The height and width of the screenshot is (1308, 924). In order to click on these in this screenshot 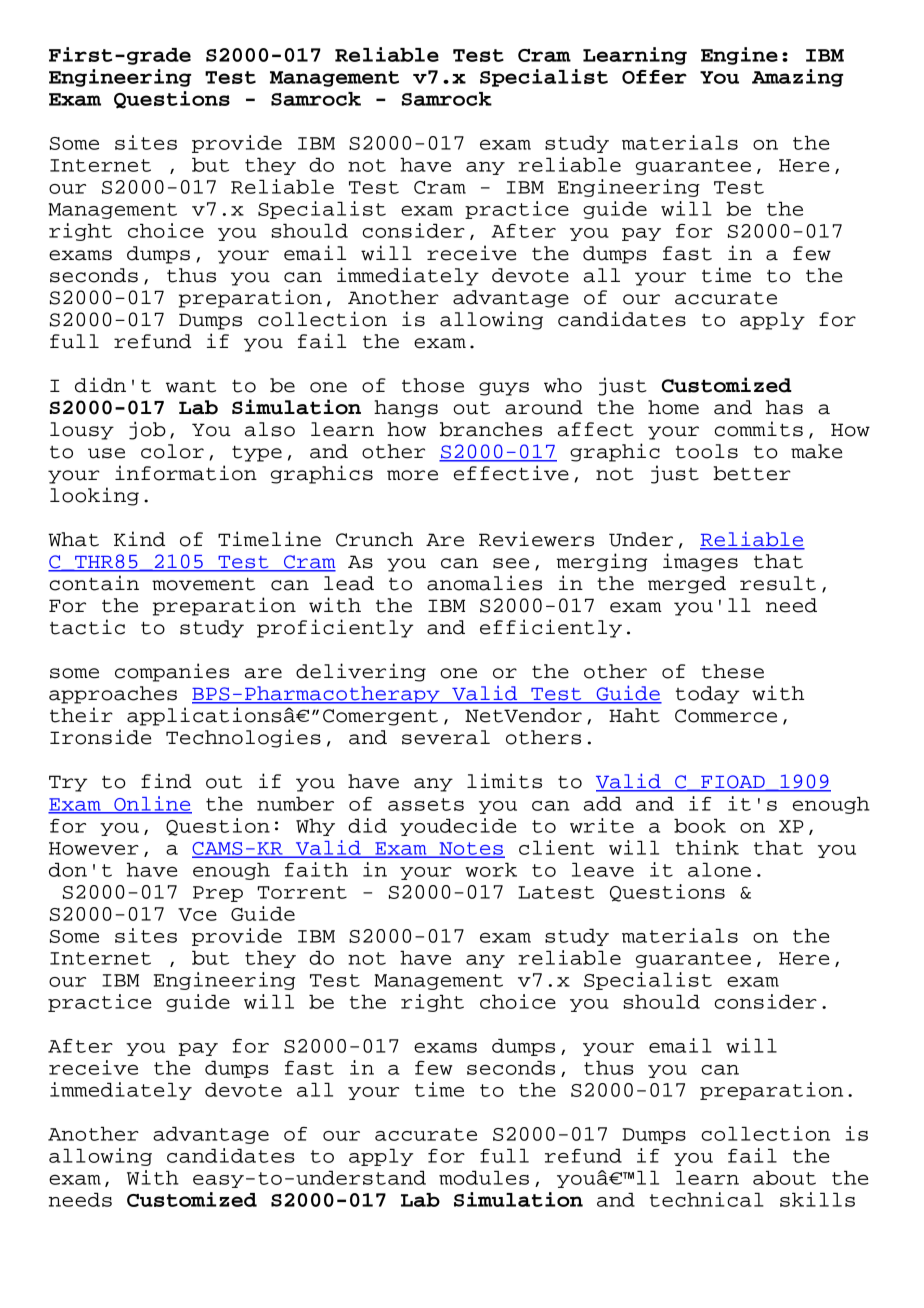, I will do `click(733, 671)`.
